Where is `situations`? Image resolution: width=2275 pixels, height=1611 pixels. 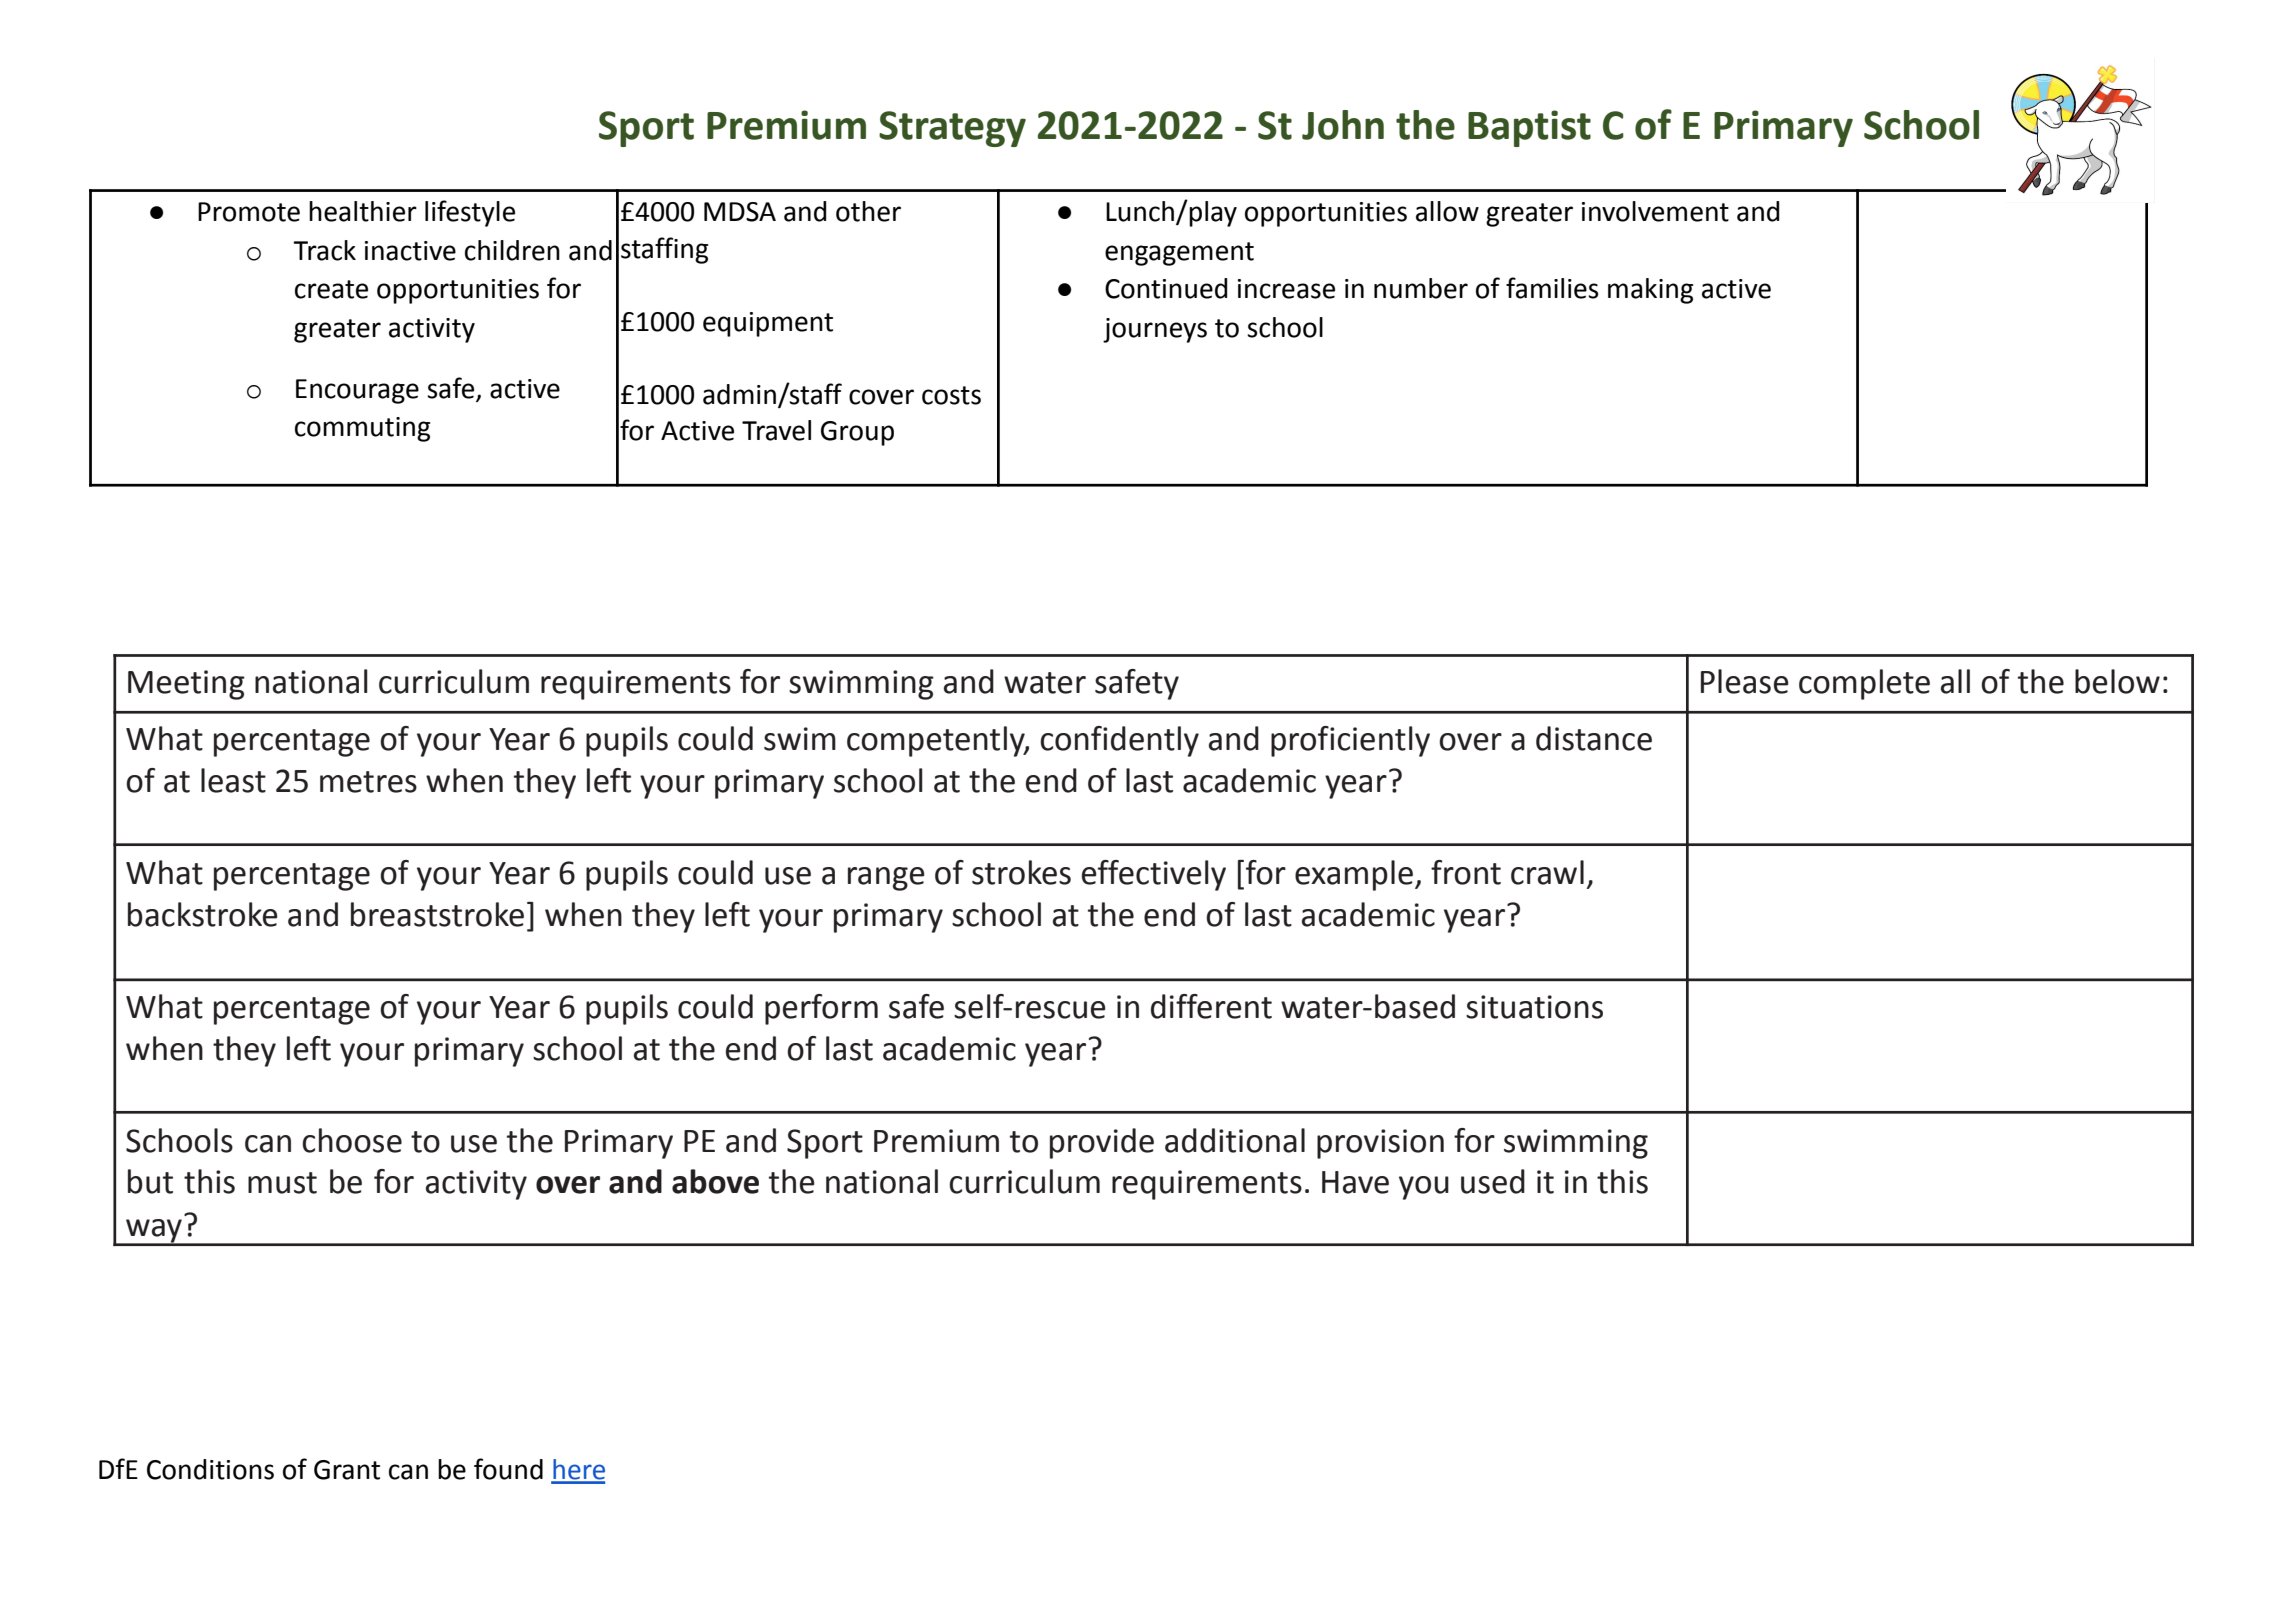 situations is located at coordinates (1534, 1007).
